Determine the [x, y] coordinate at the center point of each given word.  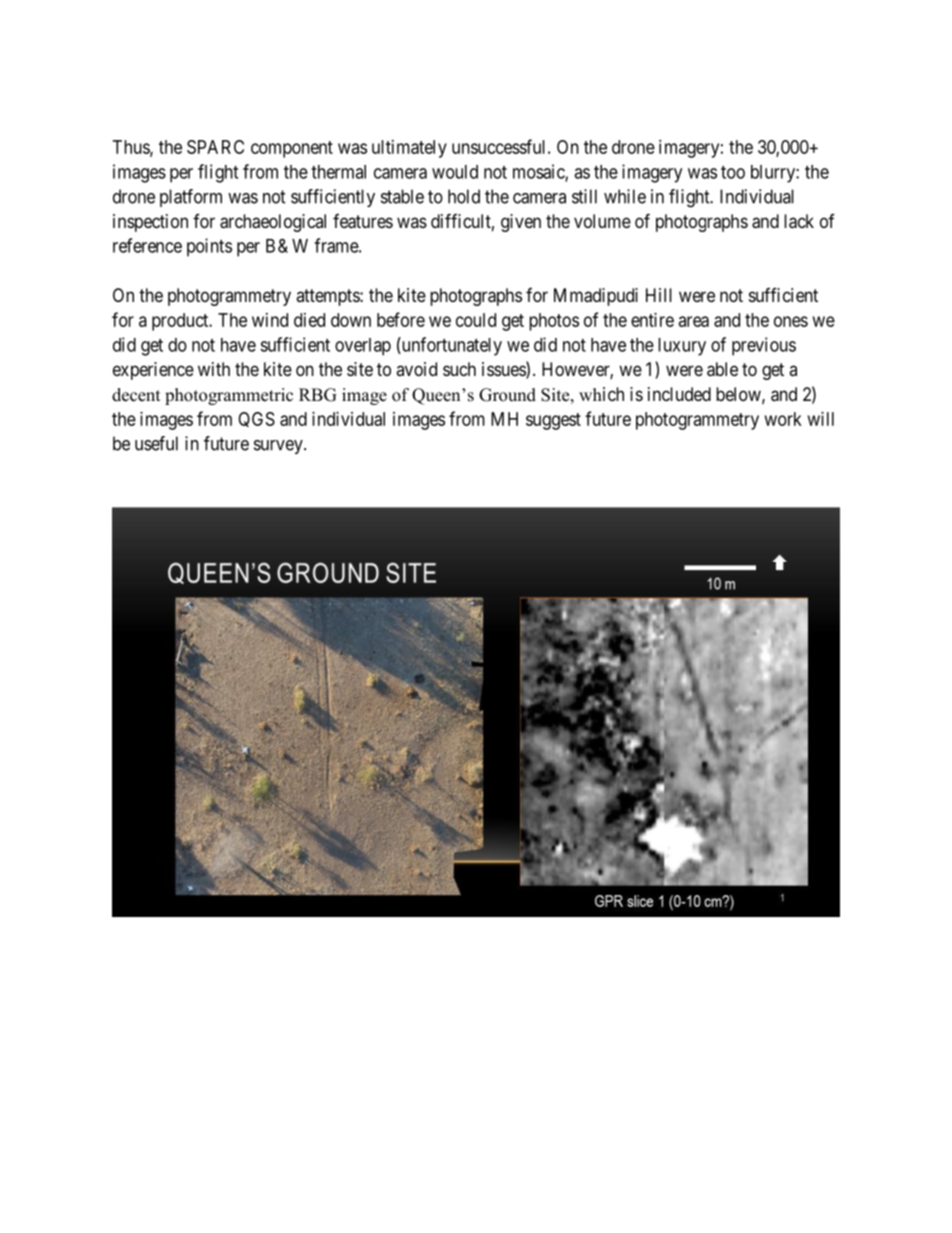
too [733, 172]
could [476, 320]
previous [764, 346]
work [783, 419]
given [521, 223]
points [209, 247]
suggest [553, 421]
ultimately [409, 149]
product [181, 322]
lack [799, 221]
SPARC [215, 147]
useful [156, 443]
